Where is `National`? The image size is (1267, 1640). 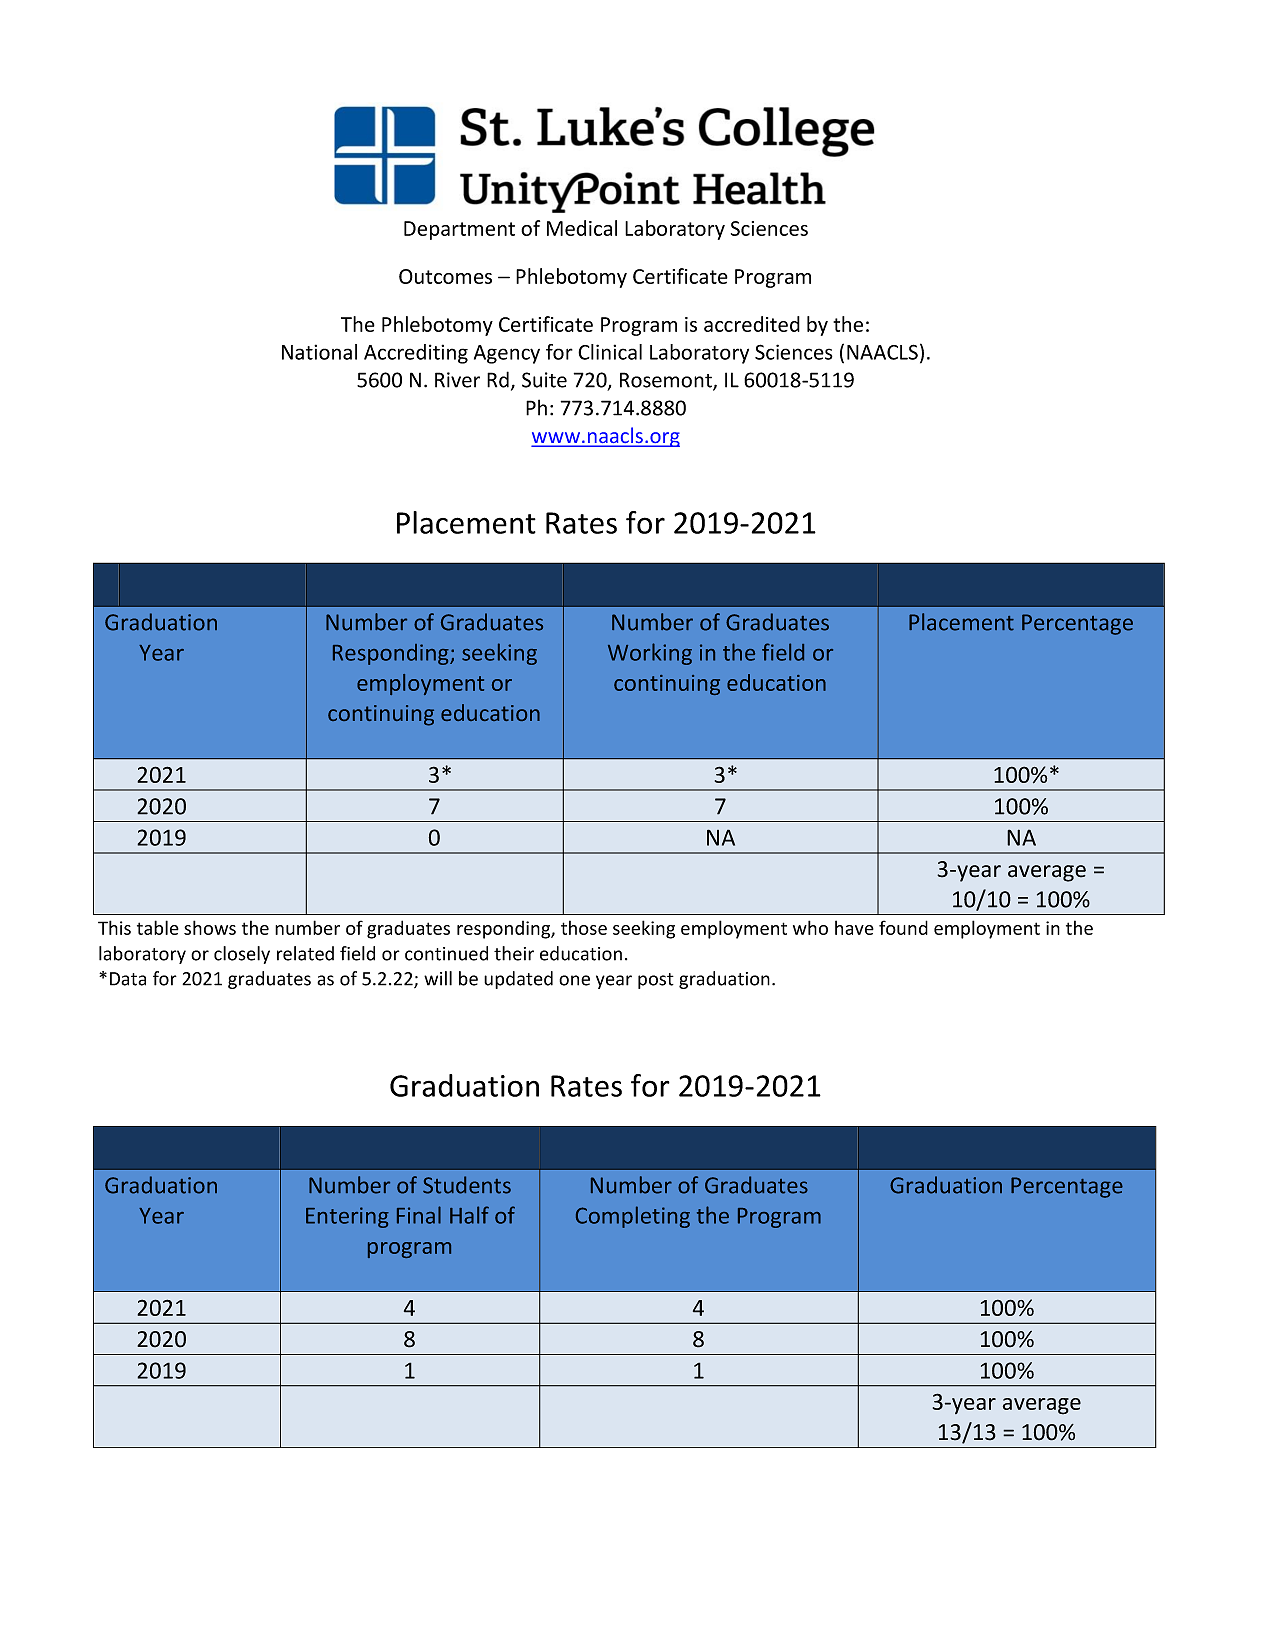
National is located at coordinates (319, 352).
